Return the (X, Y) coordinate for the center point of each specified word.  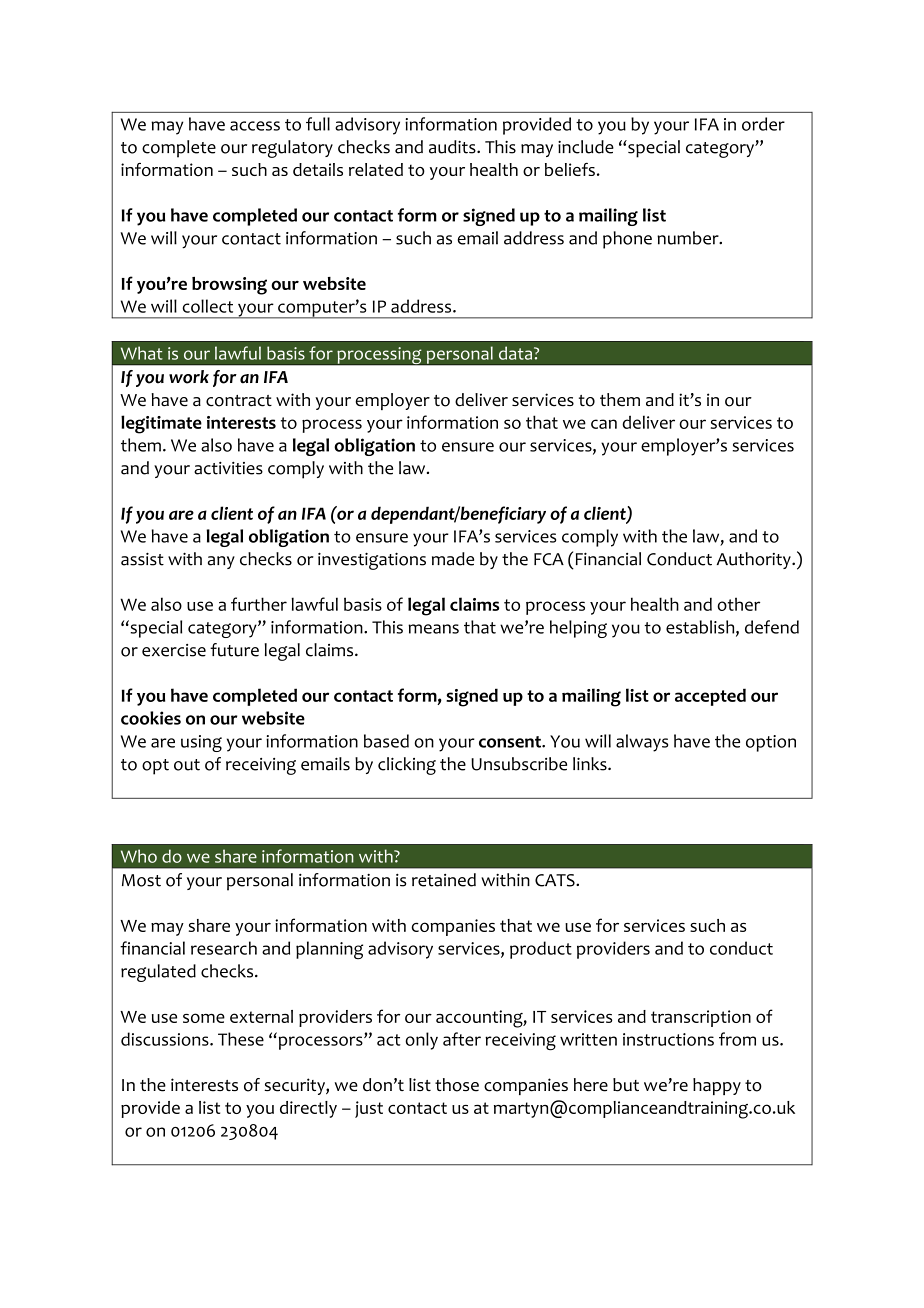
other (738, 604)
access (255, 126)
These (241, 1039)
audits (453, 147)
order (763, 124)
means (433, 629)
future (234, 650)
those (457, 1085)
